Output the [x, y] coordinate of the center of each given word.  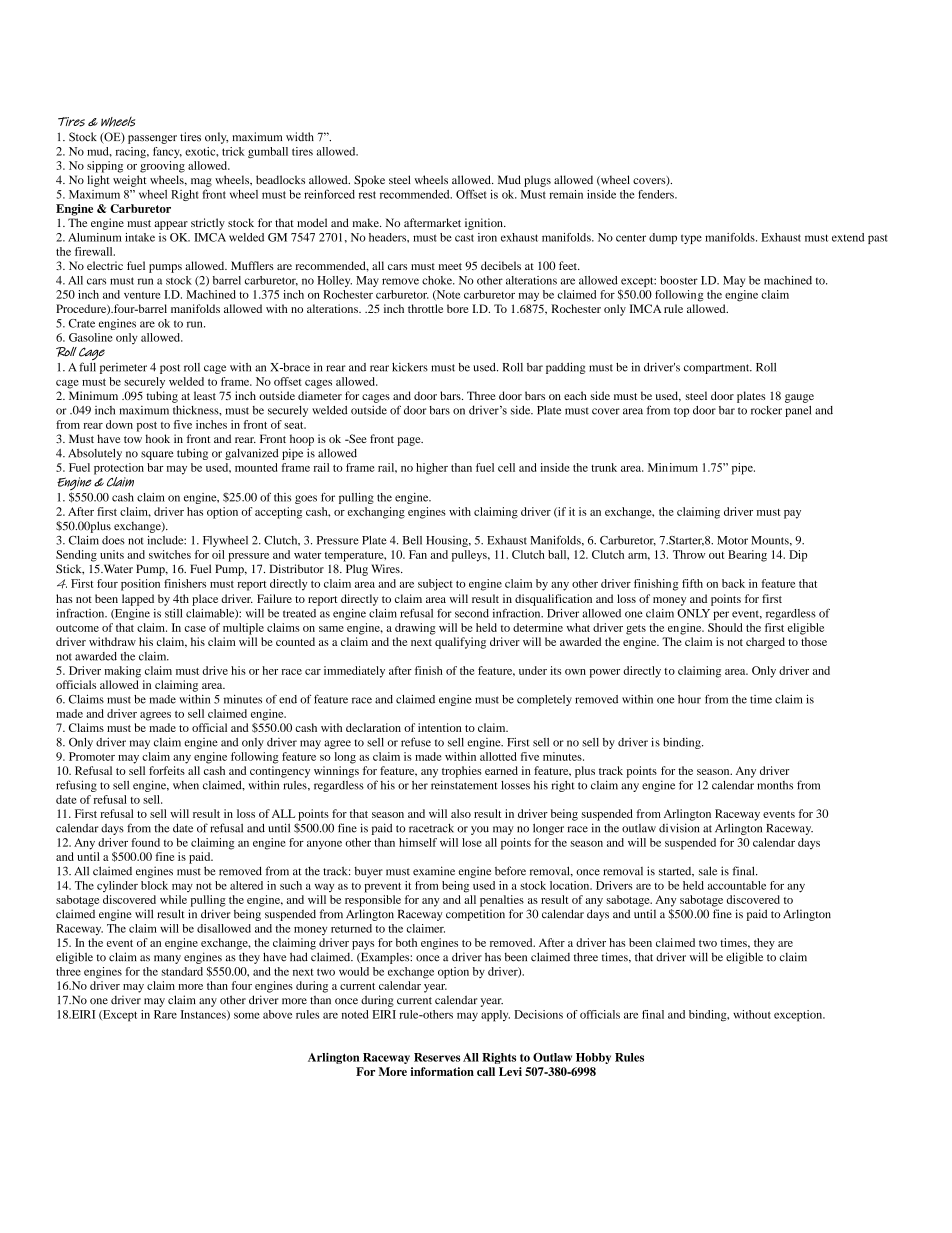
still [174, 613]
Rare [165, 1014]
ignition [485, 224]
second [472, 613]
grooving [162, 167]
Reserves [437, 1057]
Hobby [593, 1058]
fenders [657, 194]
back [733, 583]
